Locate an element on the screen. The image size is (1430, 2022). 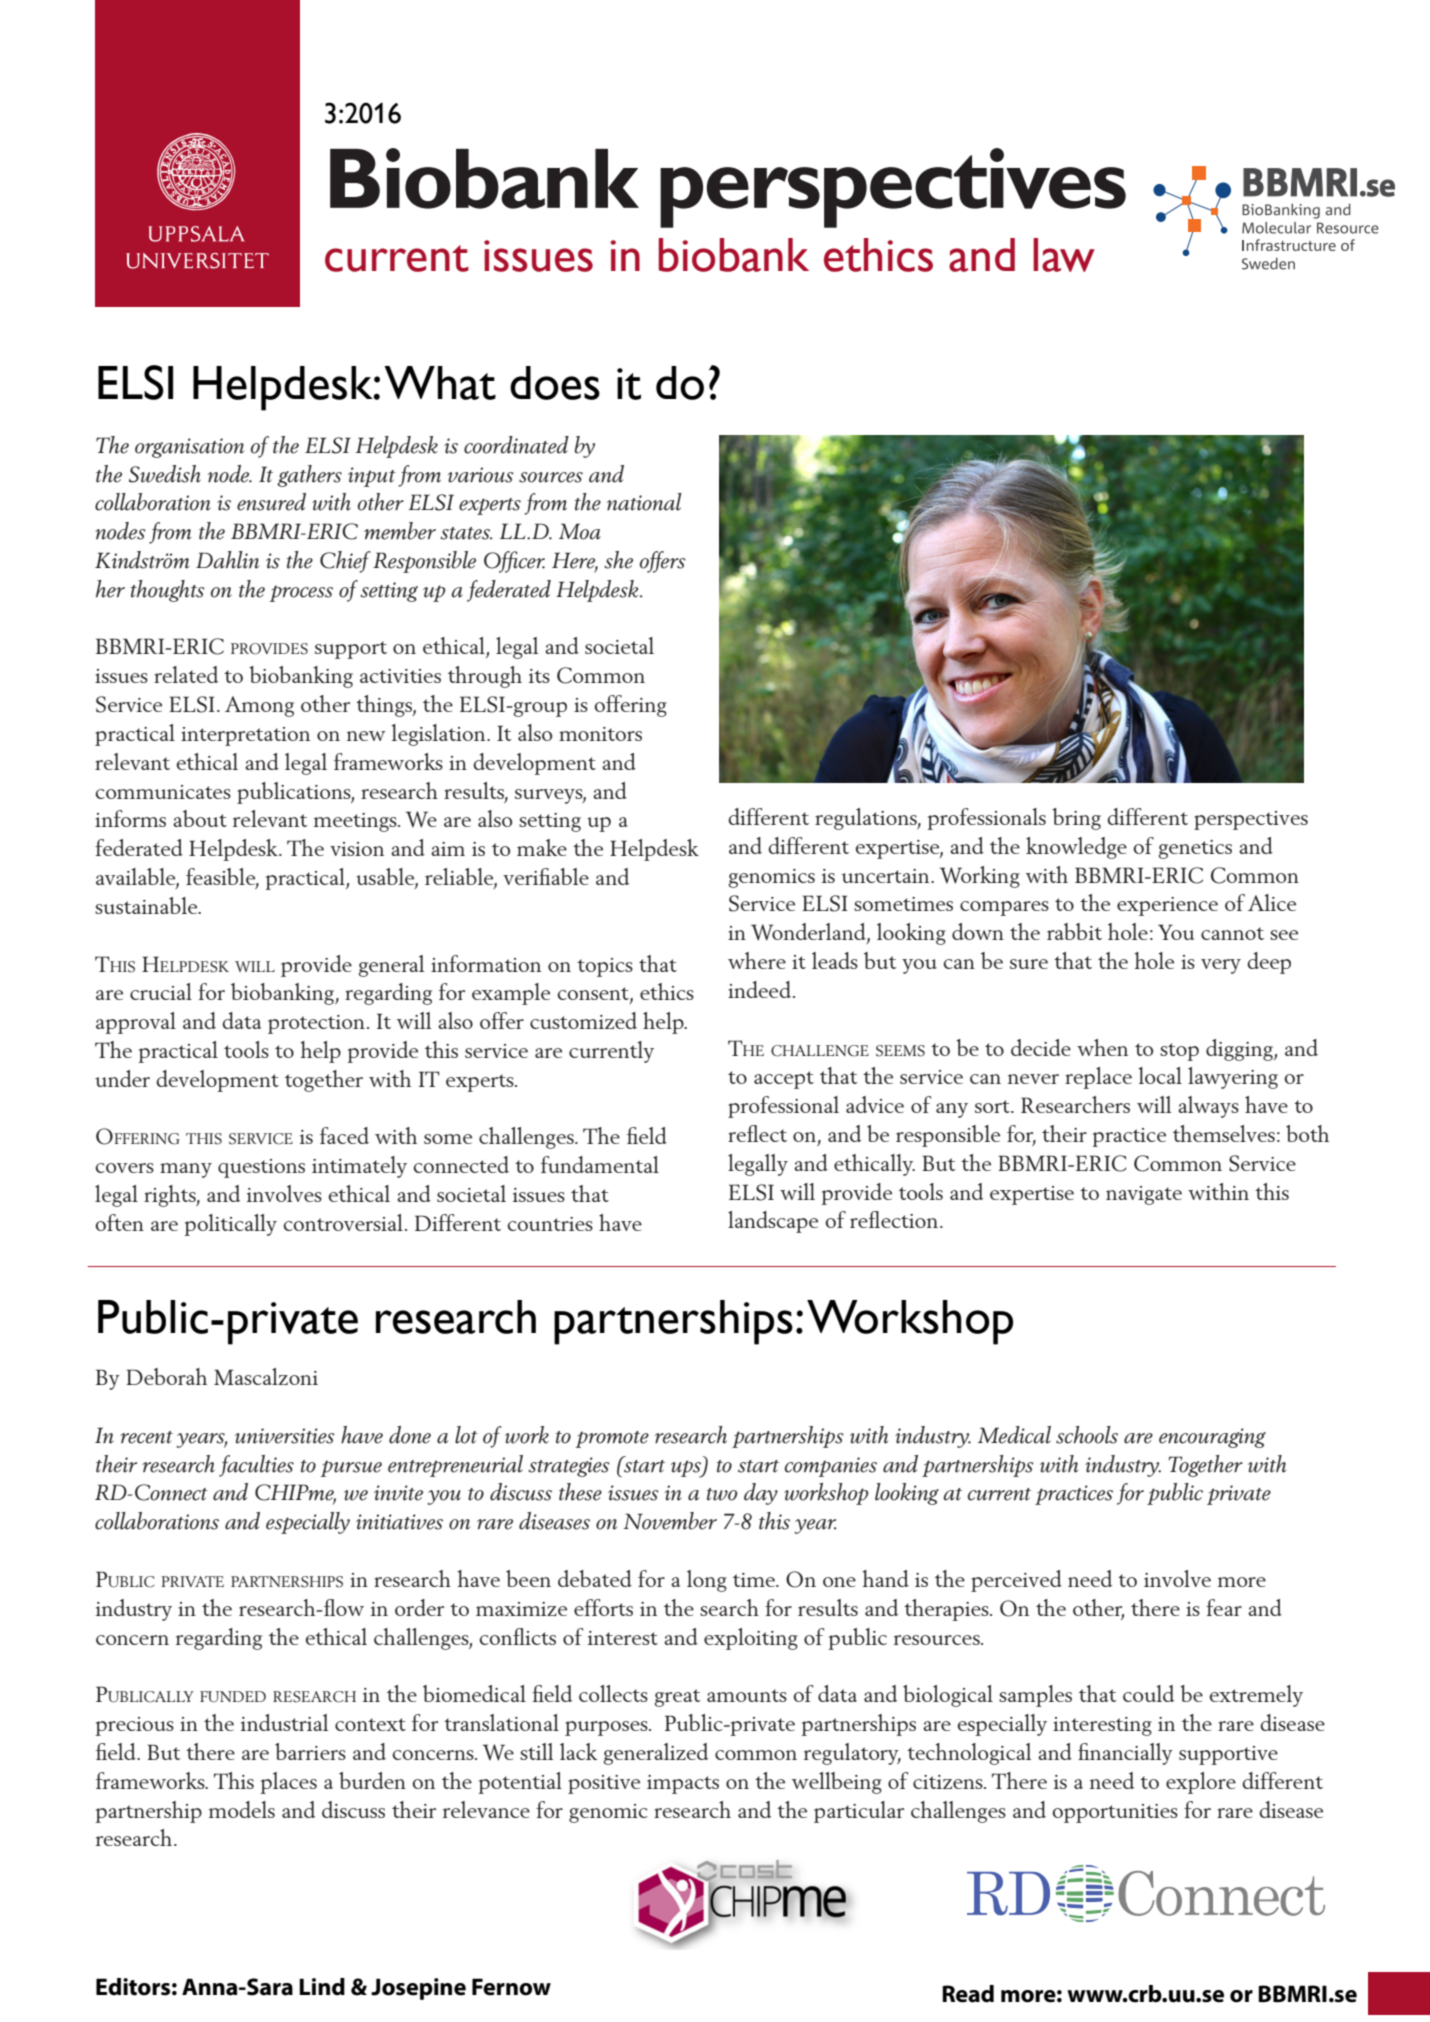
indeed is located at coordinates (759, 989).
